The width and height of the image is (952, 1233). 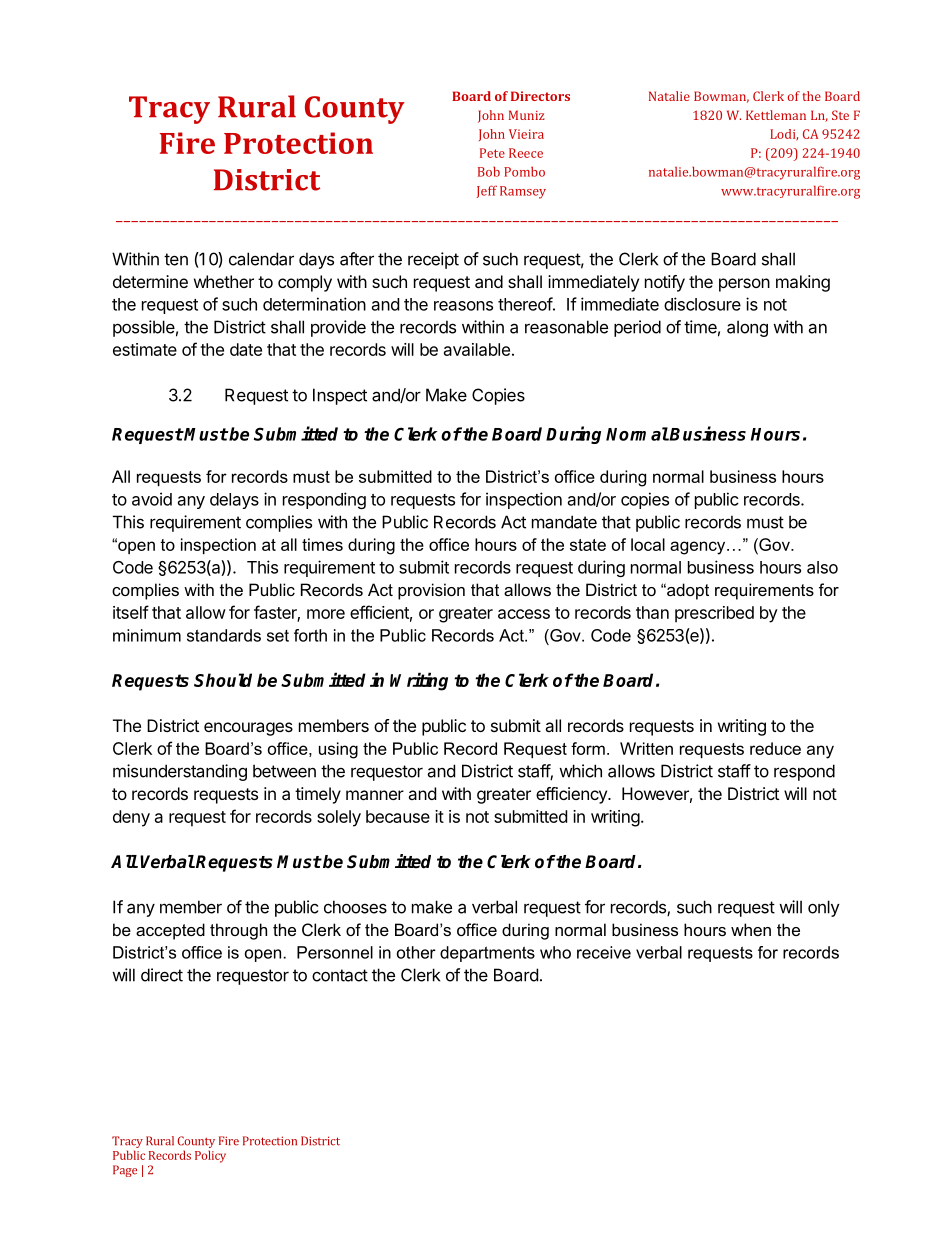 I want to click on standards, so click(x=224, y=635).
